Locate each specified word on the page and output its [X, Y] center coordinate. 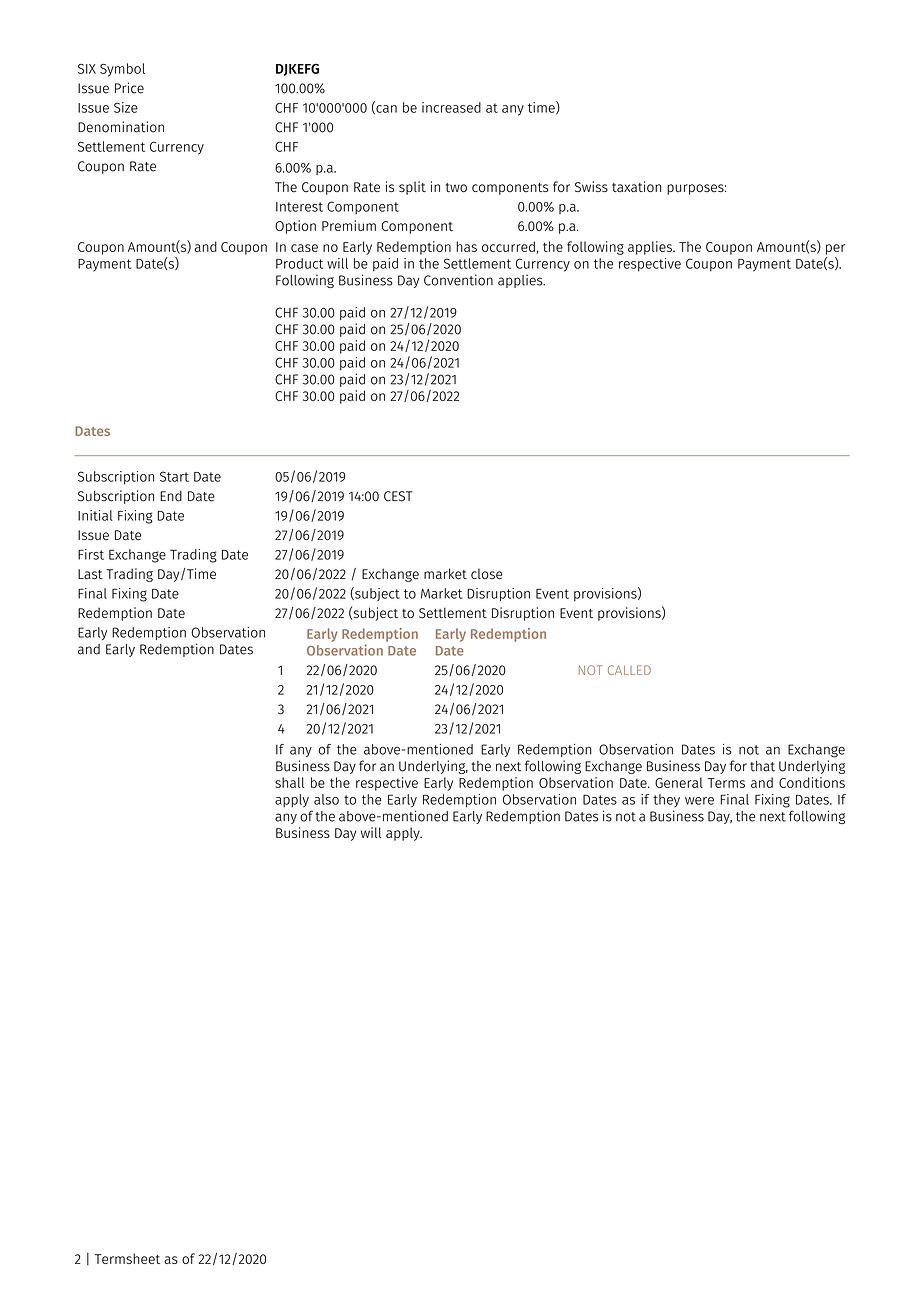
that [762, 766]
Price [129, 88]
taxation [637, 186]
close [487, 574]
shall [289, 782]
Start [174, 476]
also [326, 799]
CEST [398, 496]
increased [451, 107]
